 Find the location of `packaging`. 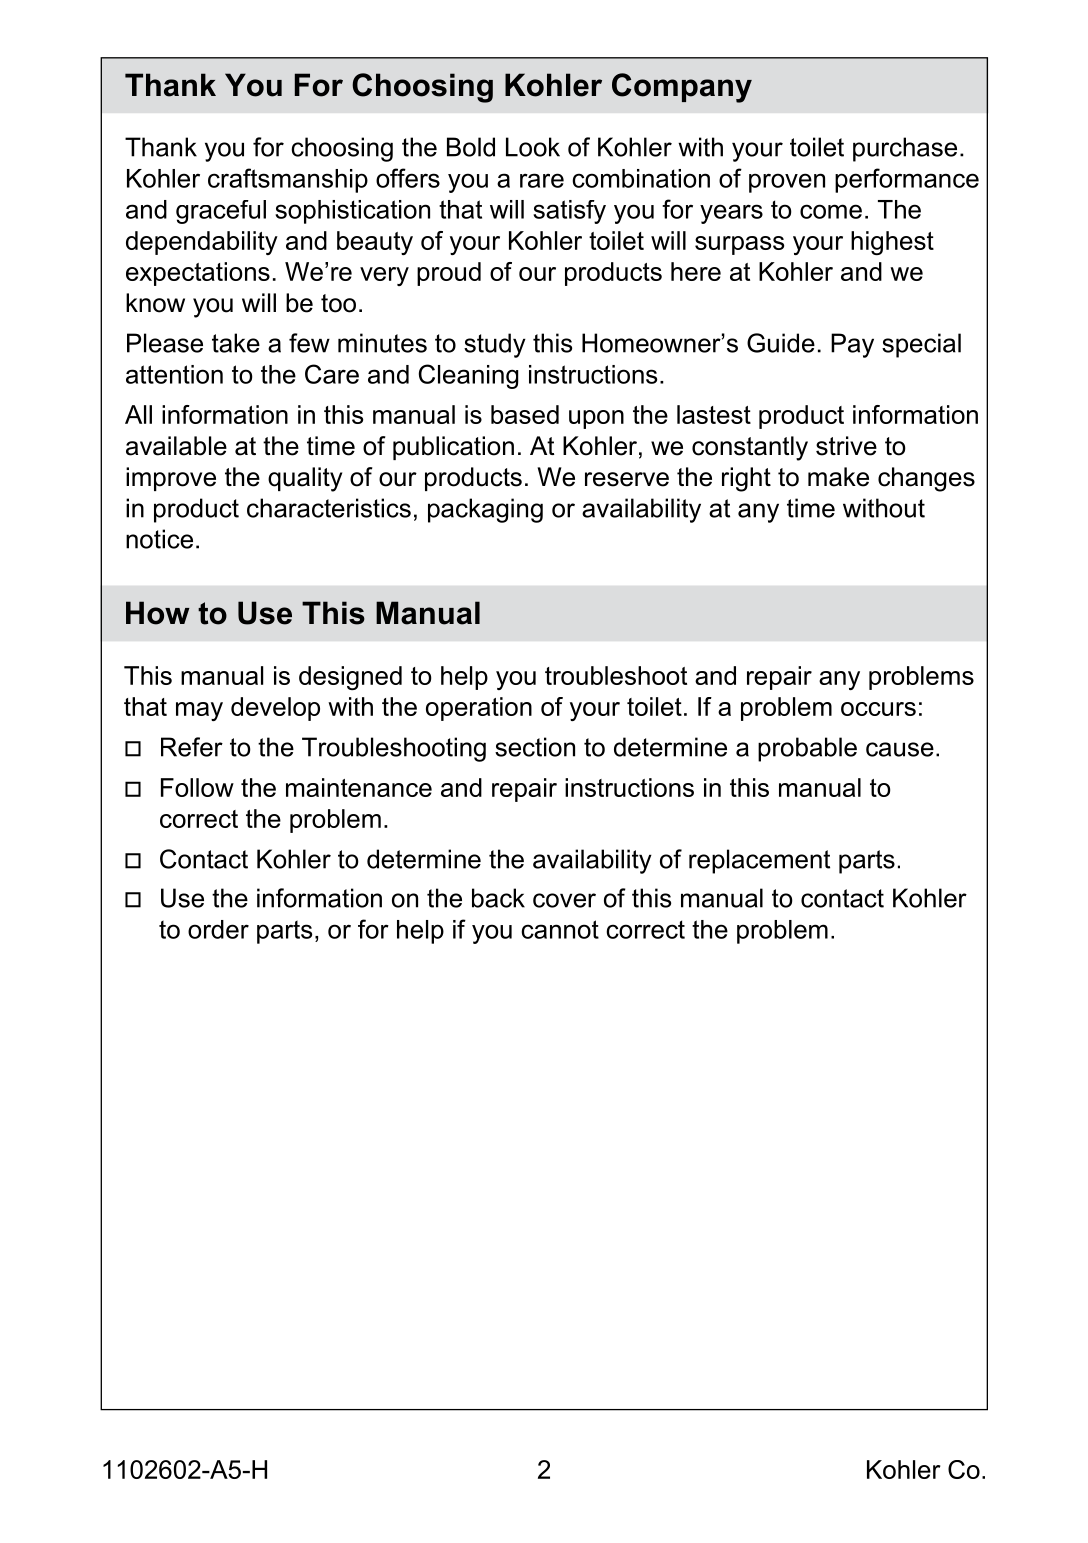

packaging is located at coordinates (485, 510).
